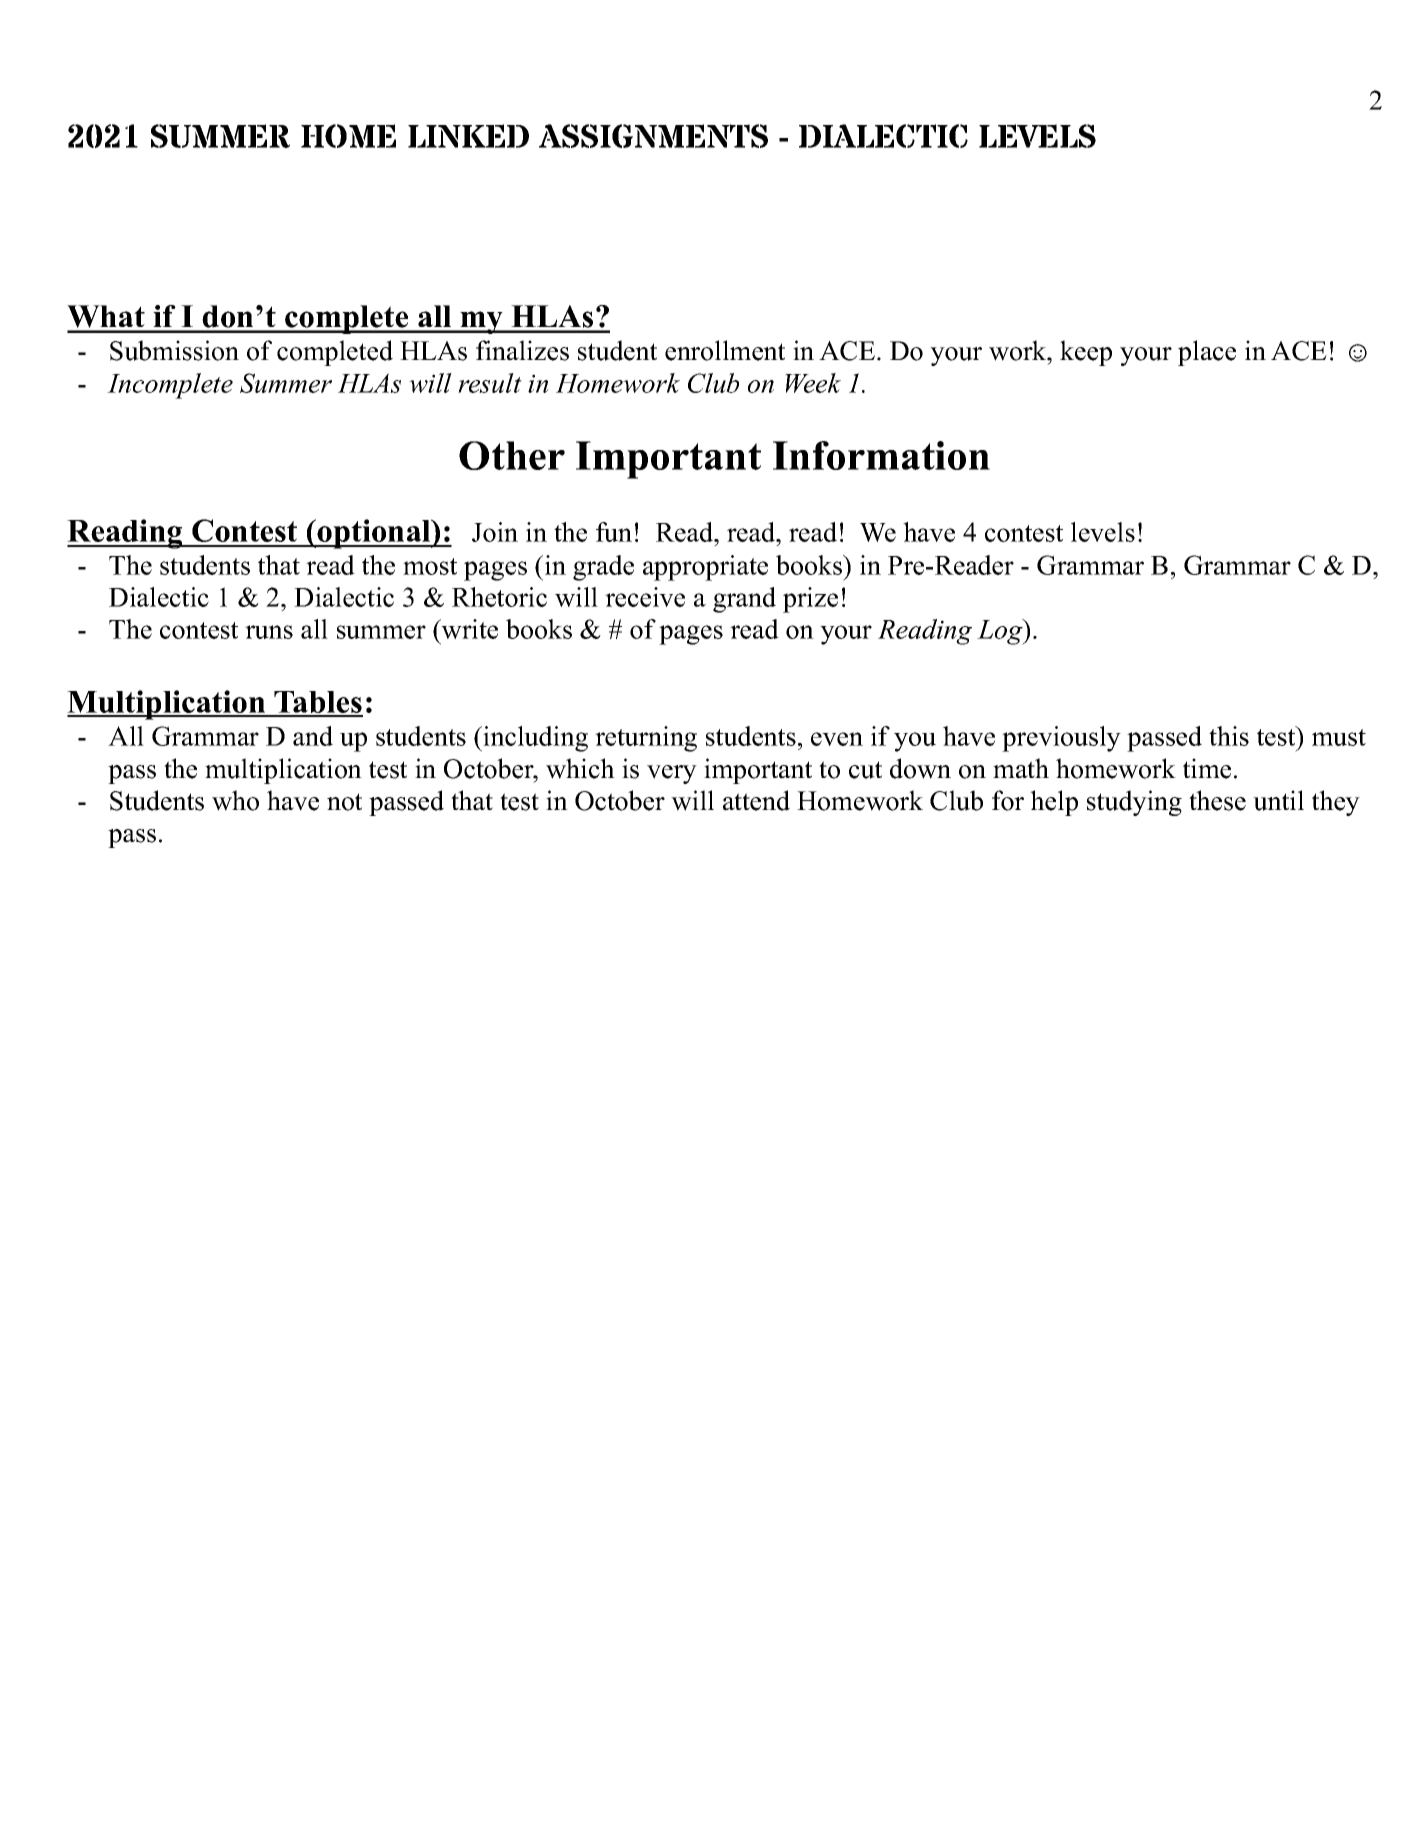 The height and width of the screenshot is (1844, 1425). Describe the element at coordinates (705, 568) in the screenshot. I see `appropriate` at that location.
